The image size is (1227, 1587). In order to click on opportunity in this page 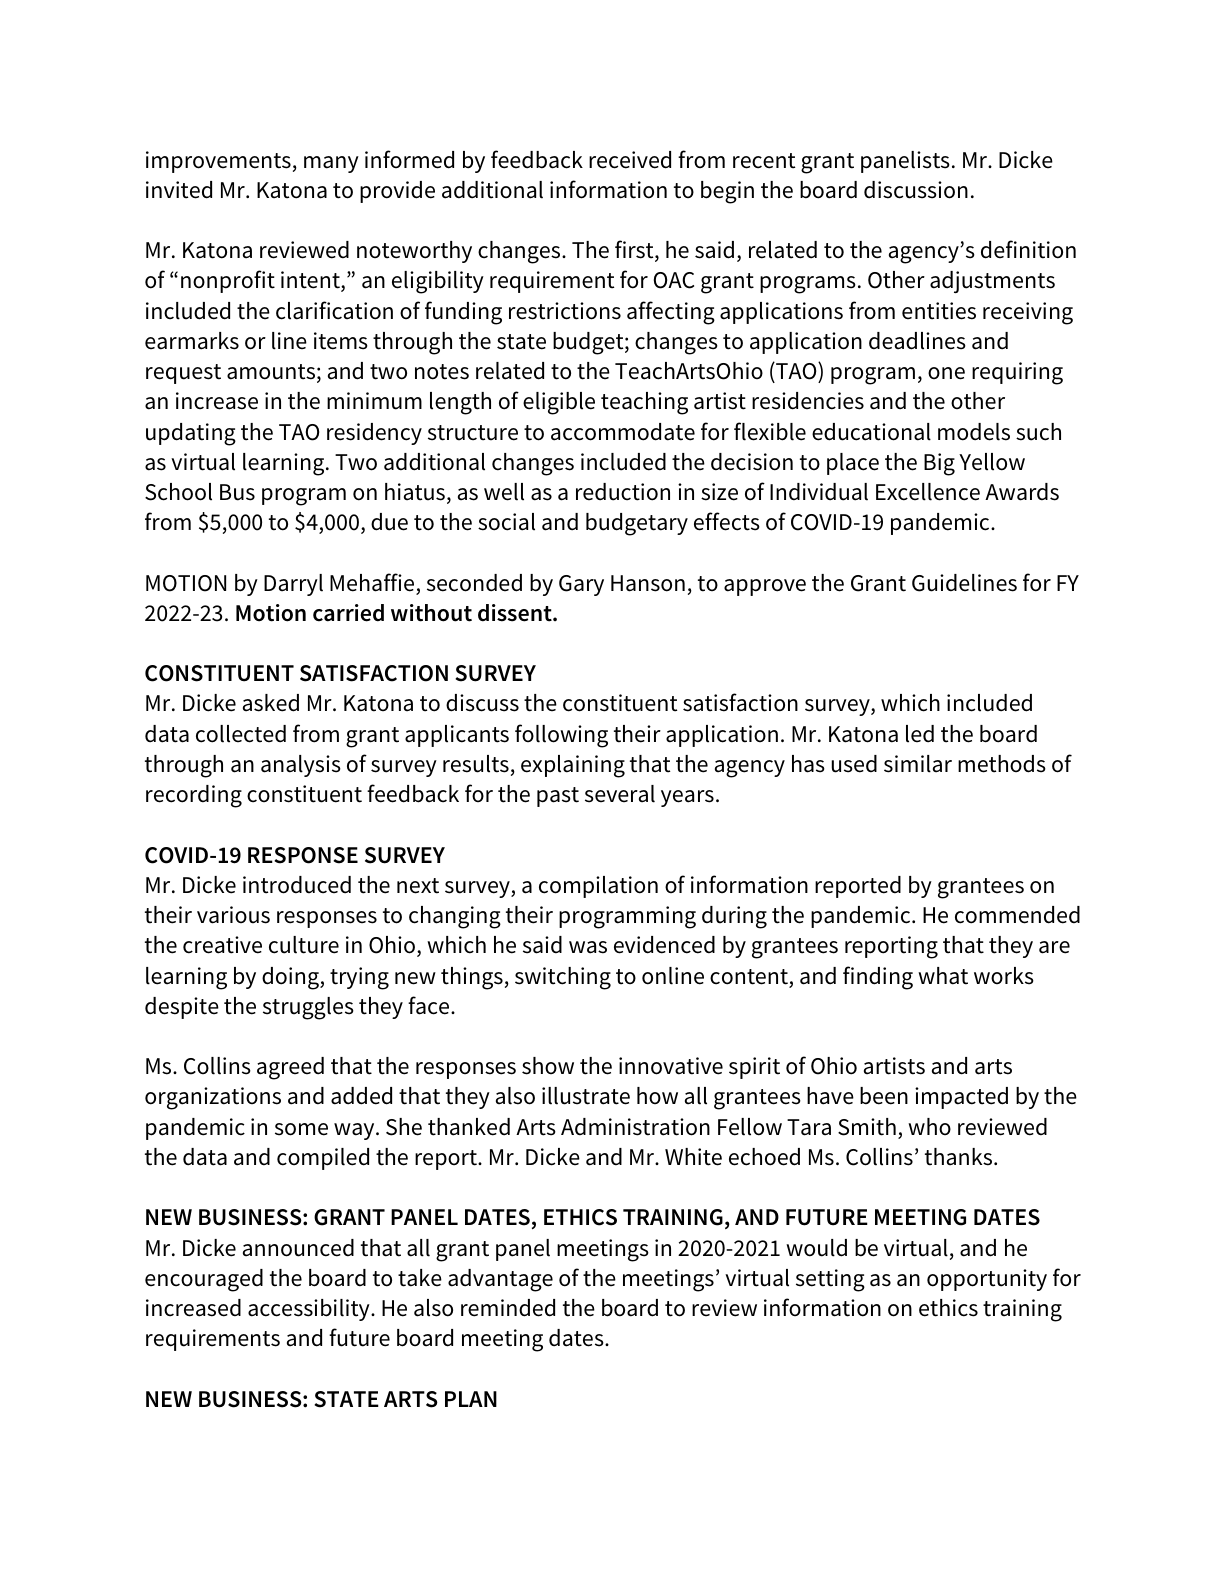, I will do `click(987, 1280)`.
